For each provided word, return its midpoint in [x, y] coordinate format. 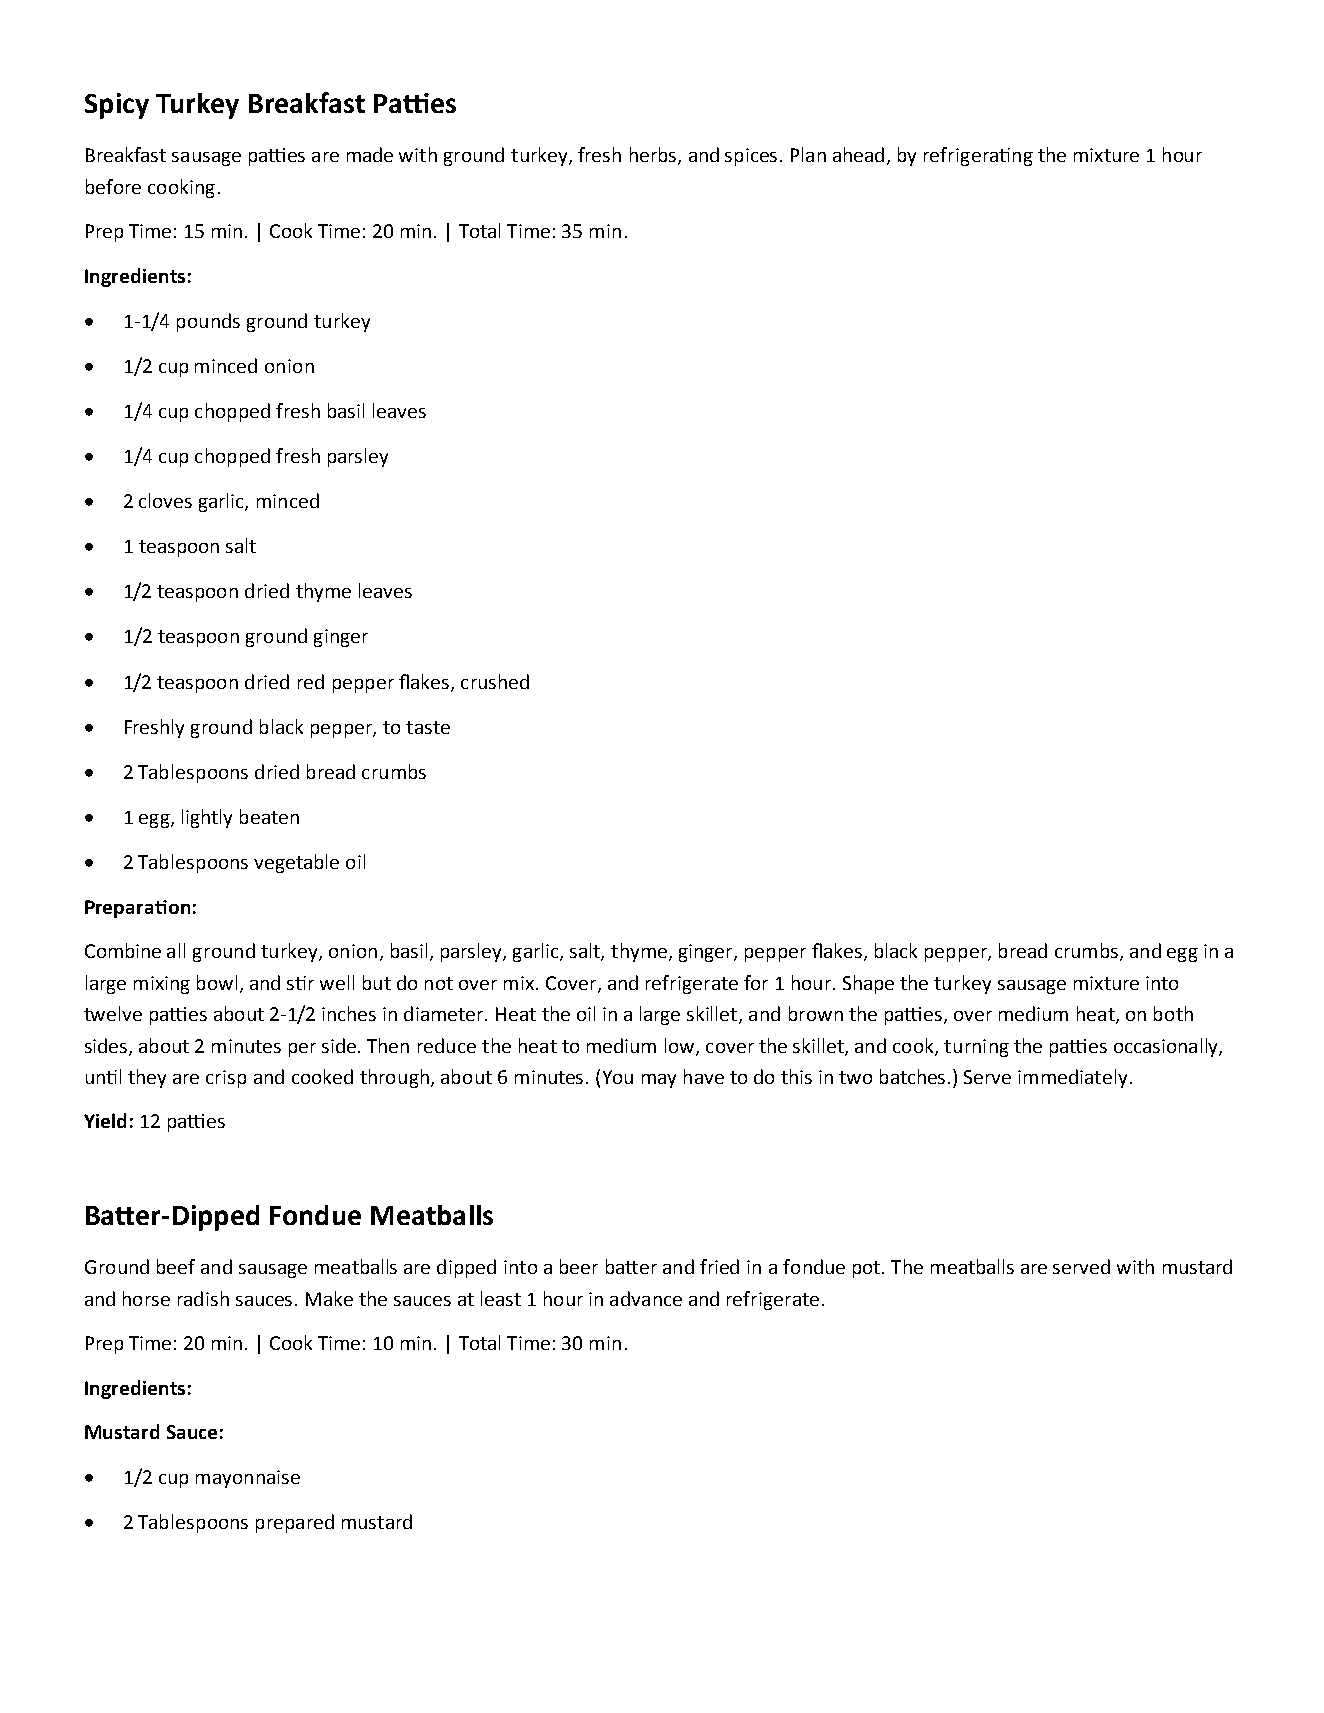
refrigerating [978, 156]
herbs [654, 156]
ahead [858, 154]
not [439, 983]
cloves [165, 500]
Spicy [117, 106]
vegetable [296, 863]
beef [176, 1266]
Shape [868, 984]
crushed [495, 681]
